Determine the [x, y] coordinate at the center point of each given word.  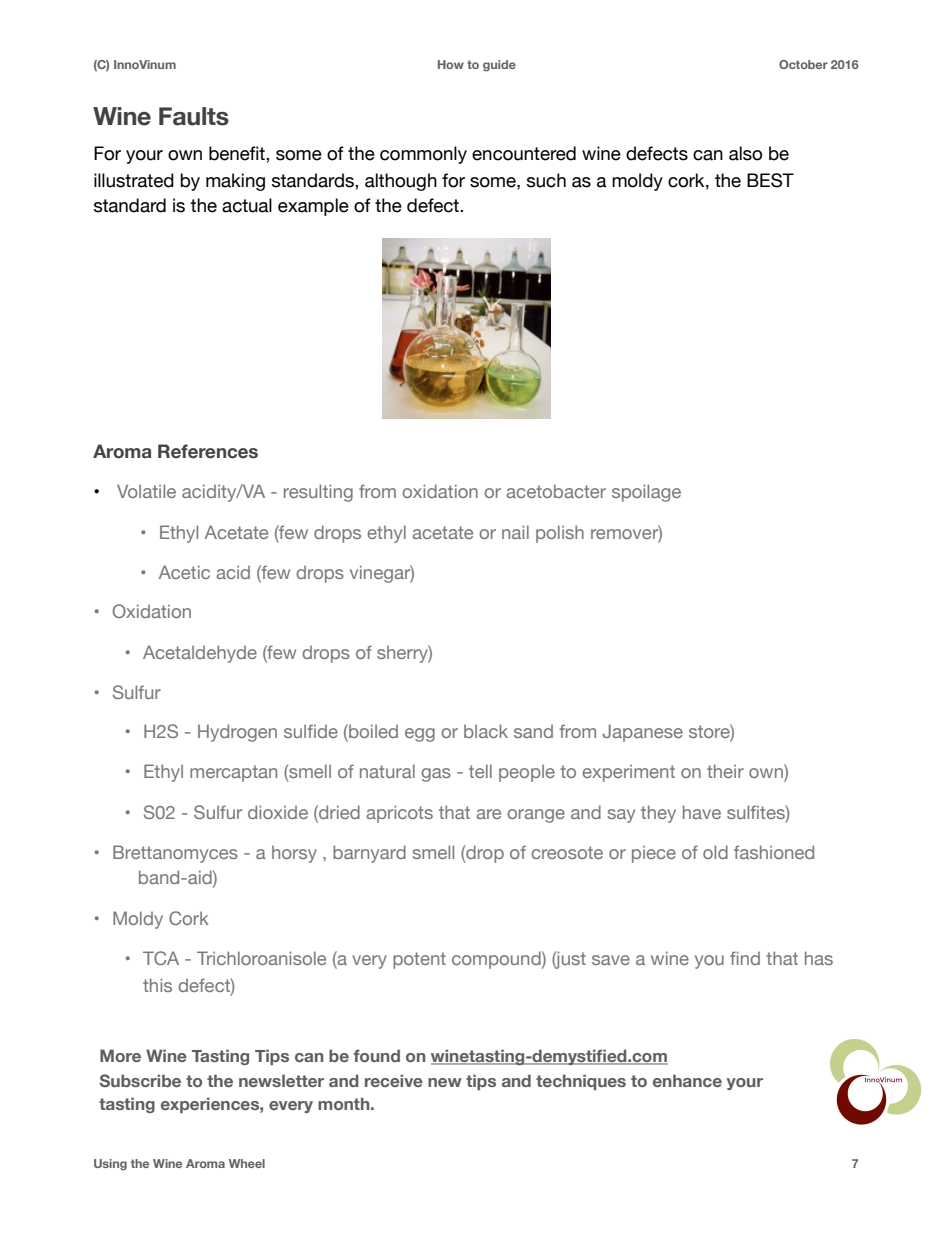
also [745, 153]
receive [394, 1080]
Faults [194, 116]
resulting [318, 493]
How [451, 64]
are [489, 814]
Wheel [247, 1163]
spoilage [646, 493]
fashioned [774, 852]
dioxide [278, 812]
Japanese [643, 733]
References [208, 451]
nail [515, 532]
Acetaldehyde [200, 654]
